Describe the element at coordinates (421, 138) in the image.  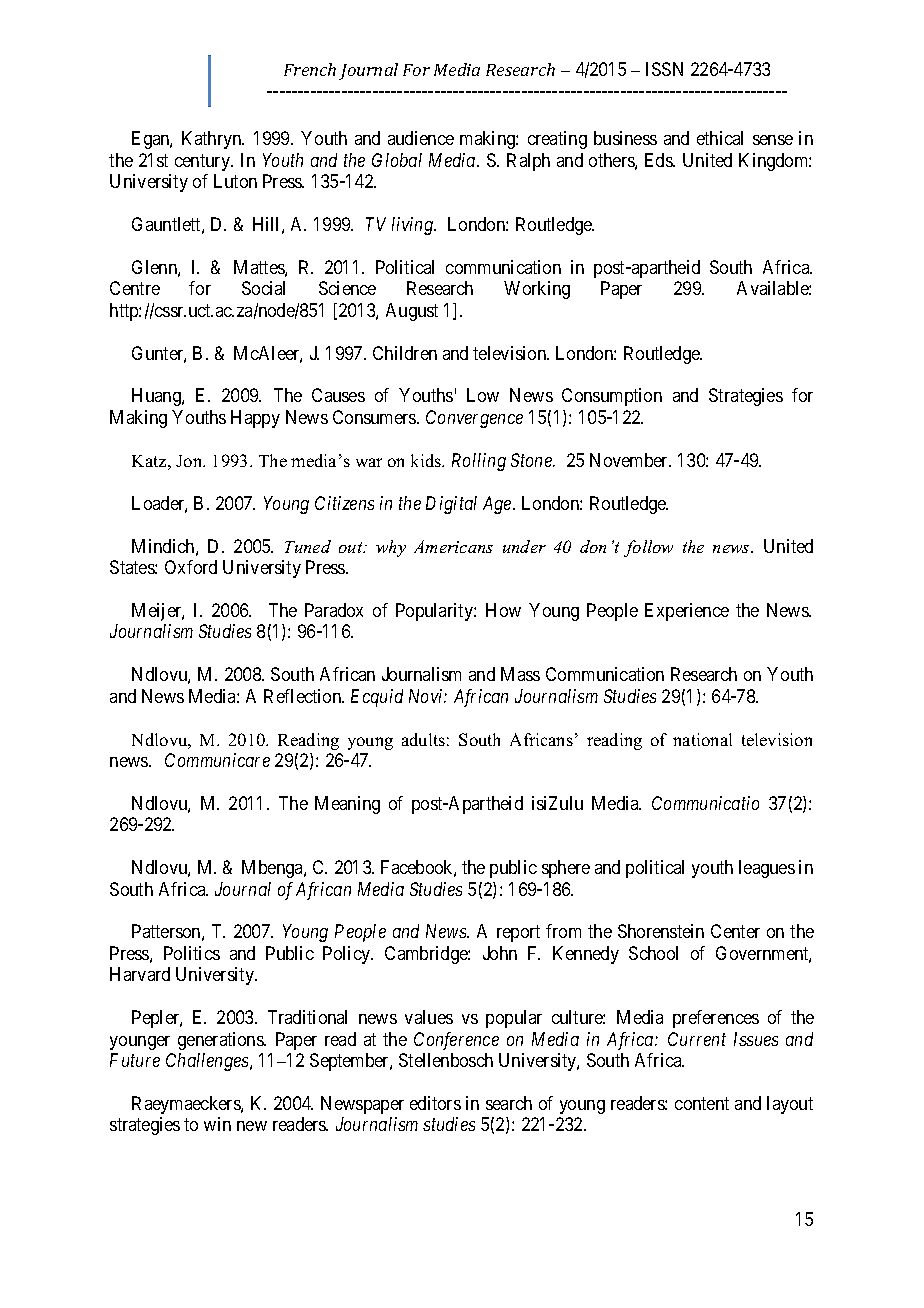
I see `audience` at that location.
